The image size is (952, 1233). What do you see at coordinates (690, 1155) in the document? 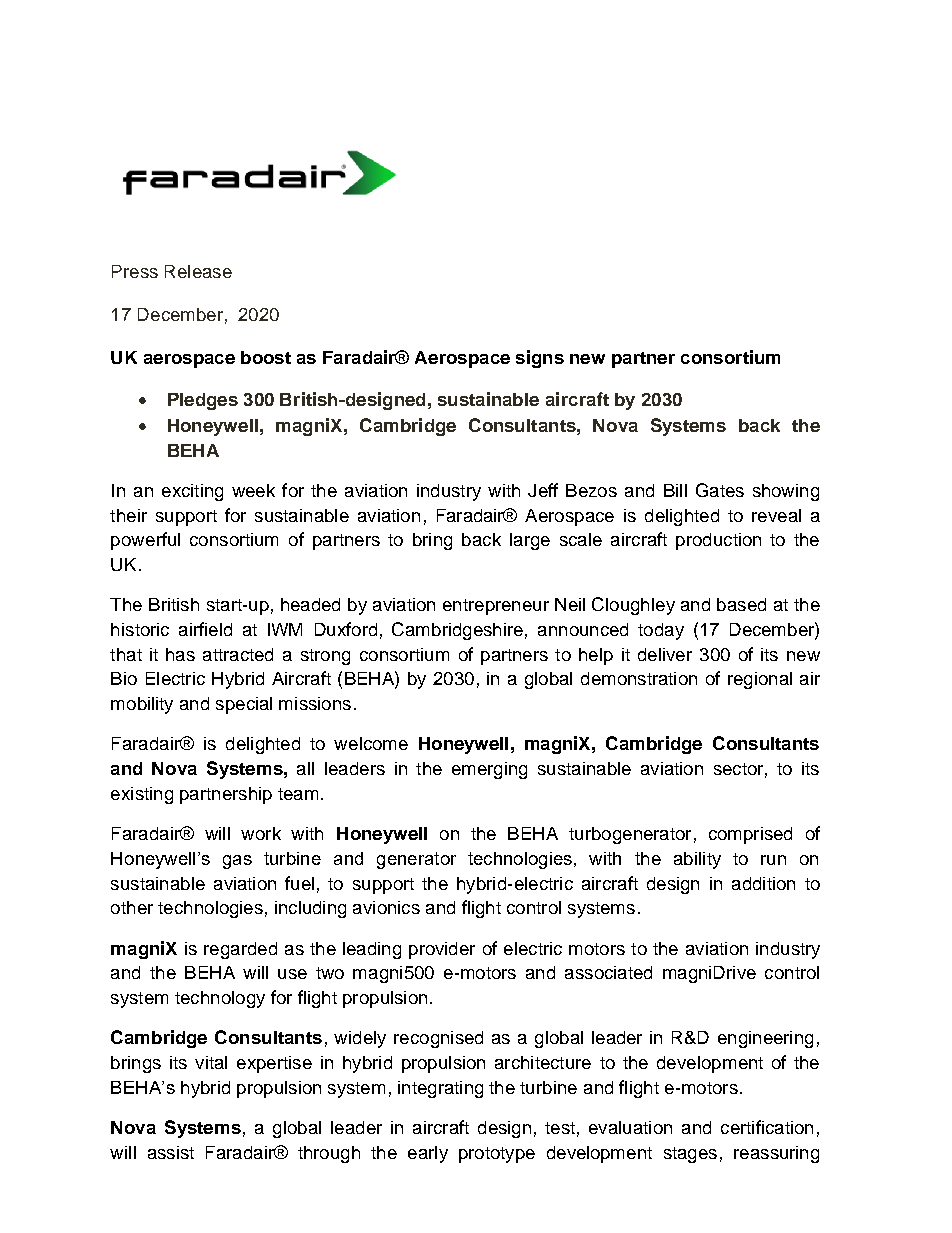
I see `stages` at bounding box center [690, 1155].
